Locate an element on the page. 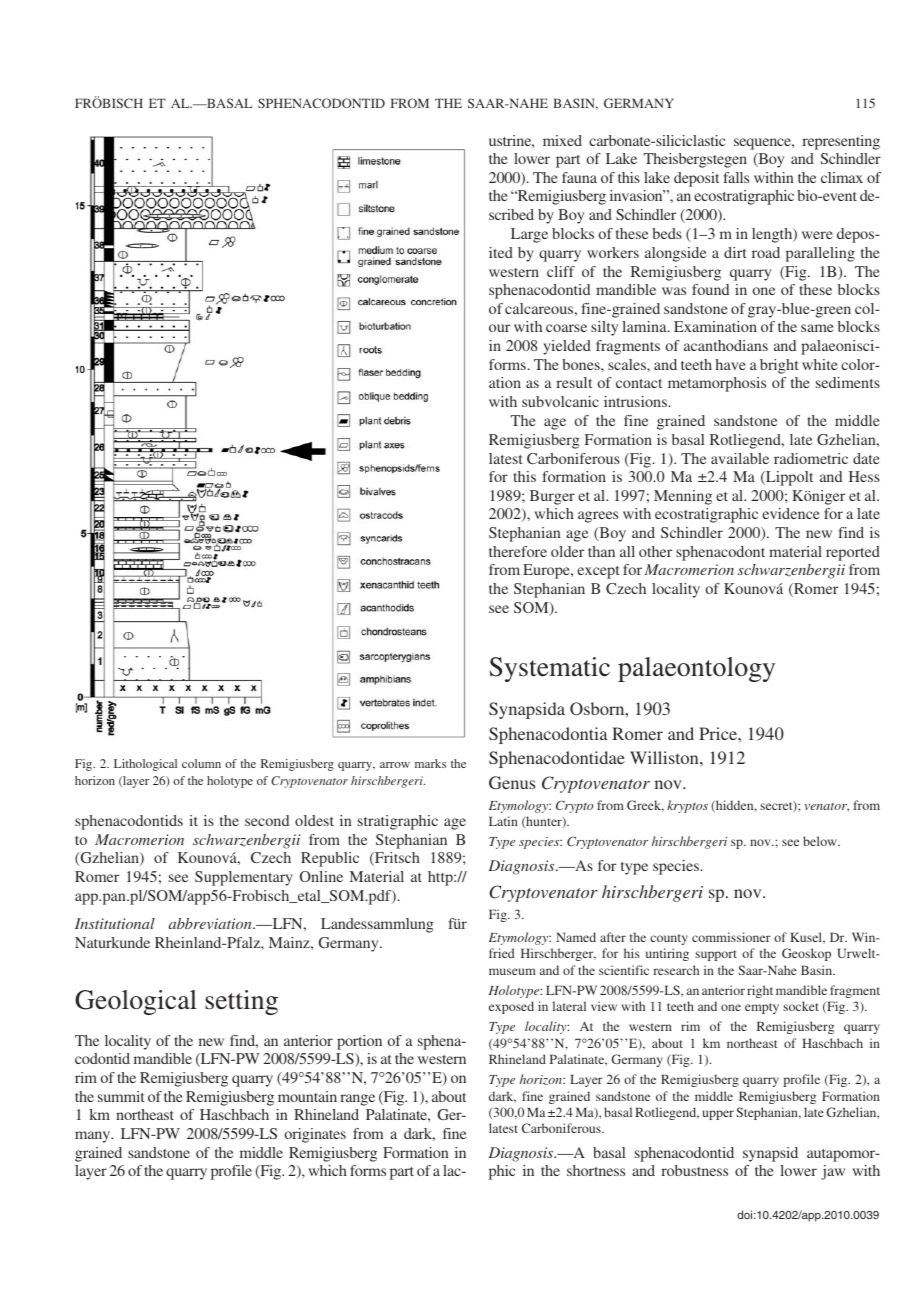 This image has height=1308, width=924. commissioner is located at coordinates (731, 937).
